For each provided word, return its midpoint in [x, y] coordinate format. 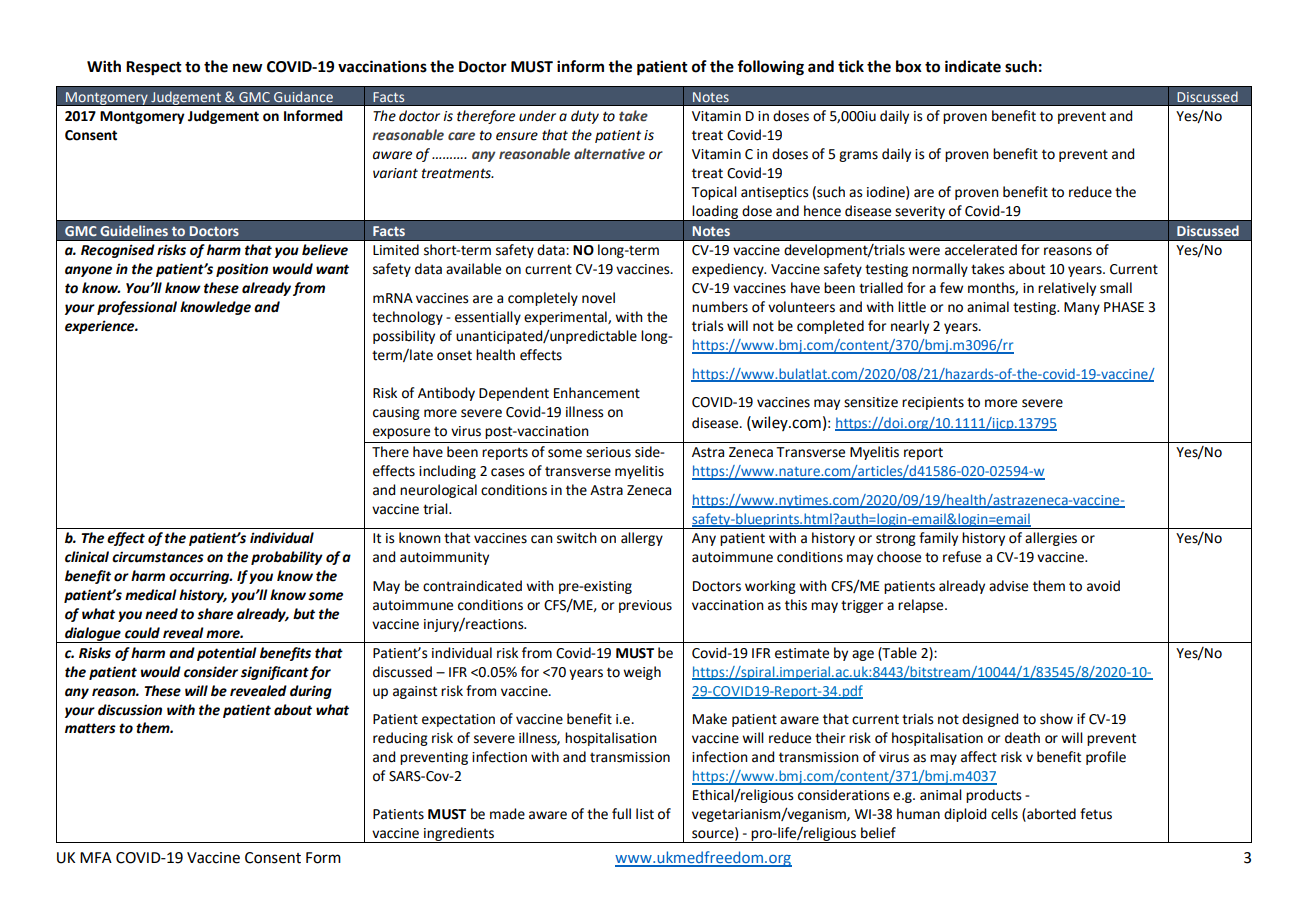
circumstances [158, 557]
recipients [933, 403]
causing [396, 413]
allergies [1051, 539]
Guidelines [134, 230]
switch [577, 538]
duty [585, 117]
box [909, 66]
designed [990, 720]
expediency [729, 270]
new [248, 68]
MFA [96, 857]
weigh [642, 673]
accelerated [981, 250]
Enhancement [597, 393]
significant [275, 673]
